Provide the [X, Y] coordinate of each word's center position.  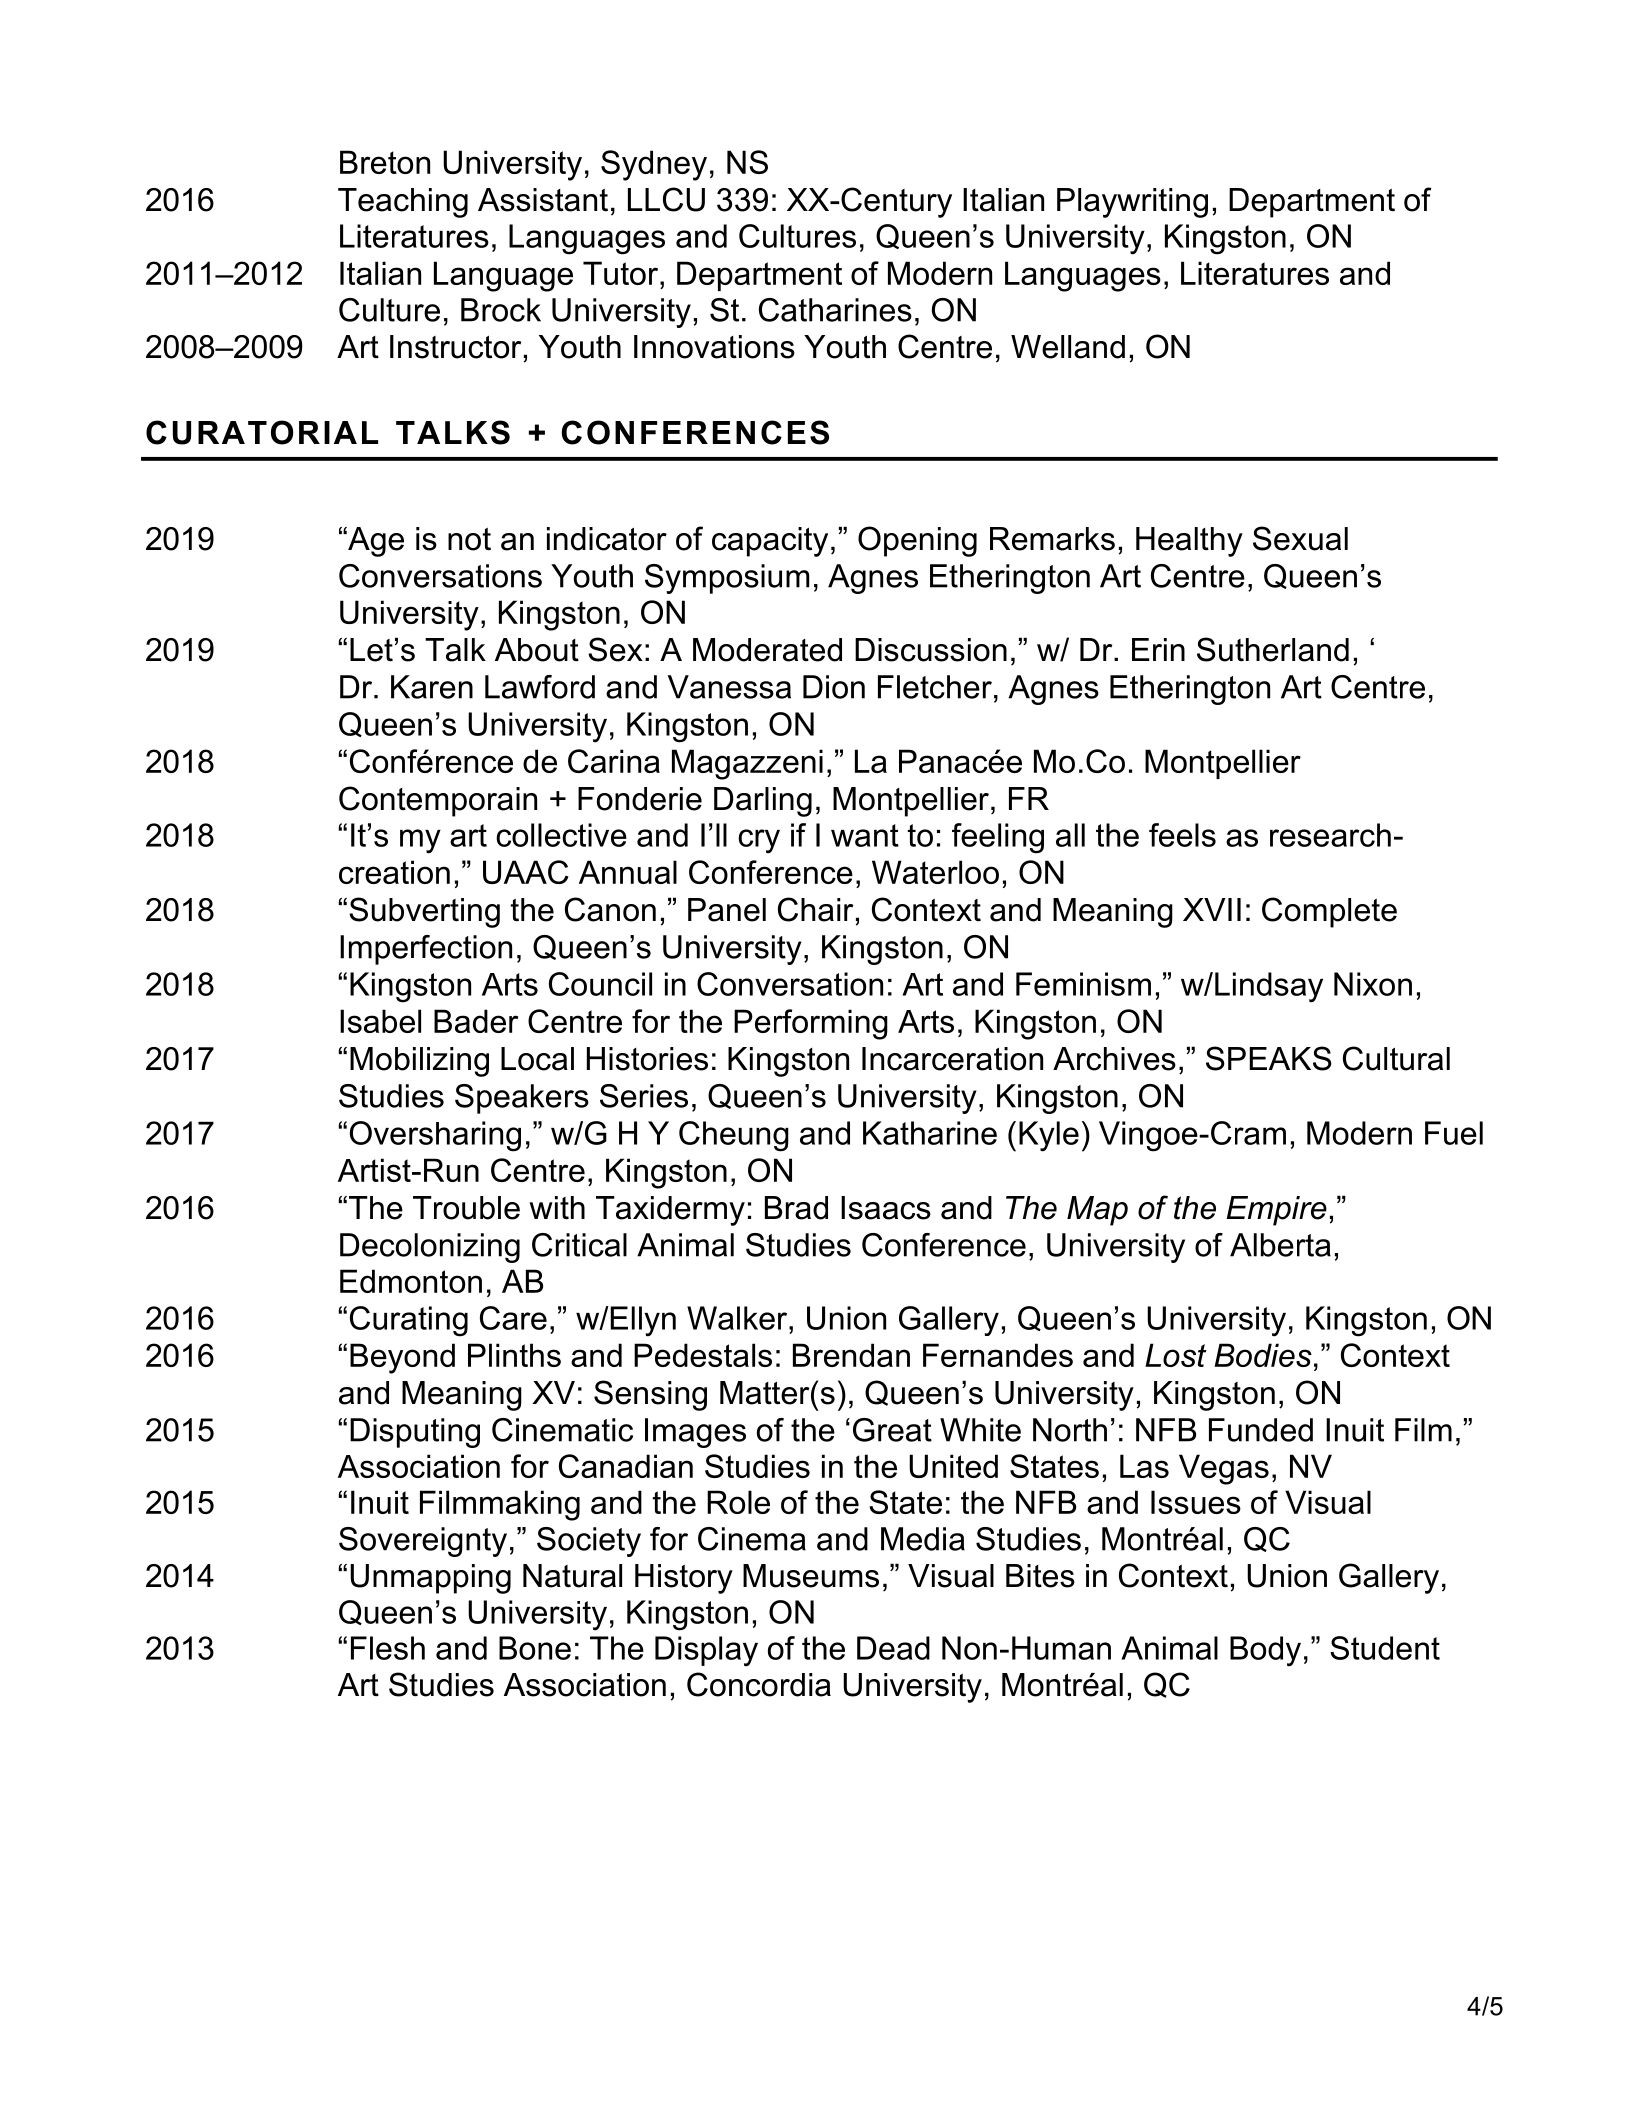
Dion [834, 687]
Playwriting [1132, 203]
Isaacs [886, 1208]
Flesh [388, 1648]
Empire [1276, 1211]
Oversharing [435, 1136]
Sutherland [1273, 649]
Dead [893, 1648]
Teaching [403, 203]
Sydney [654, 165]
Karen [432, 687]
